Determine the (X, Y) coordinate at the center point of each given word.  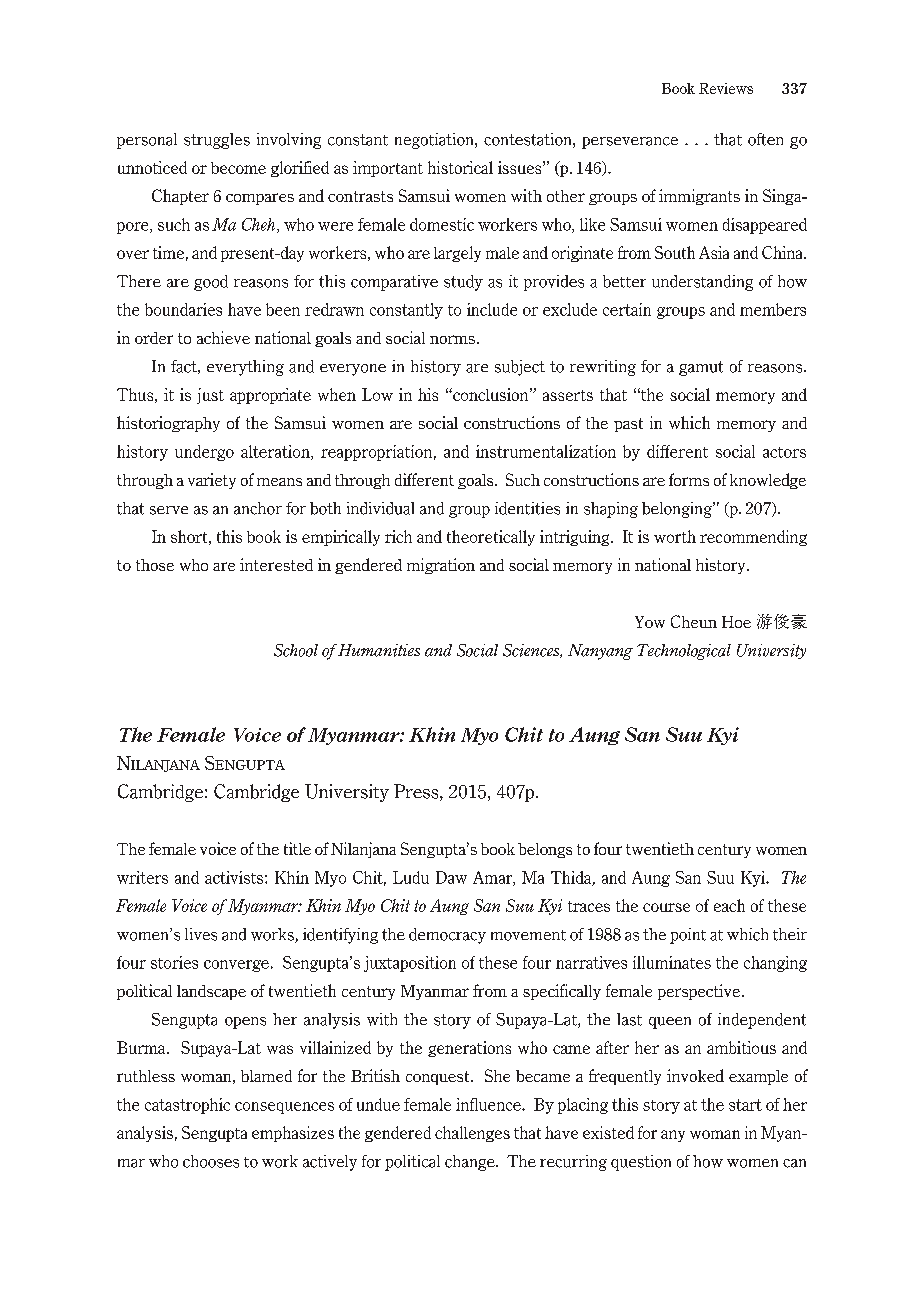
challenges (472, 1134)
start (745, 1105)
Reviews (726, 88)
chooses (211, 1161)
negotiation (435, 141)
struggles (217, 141)
